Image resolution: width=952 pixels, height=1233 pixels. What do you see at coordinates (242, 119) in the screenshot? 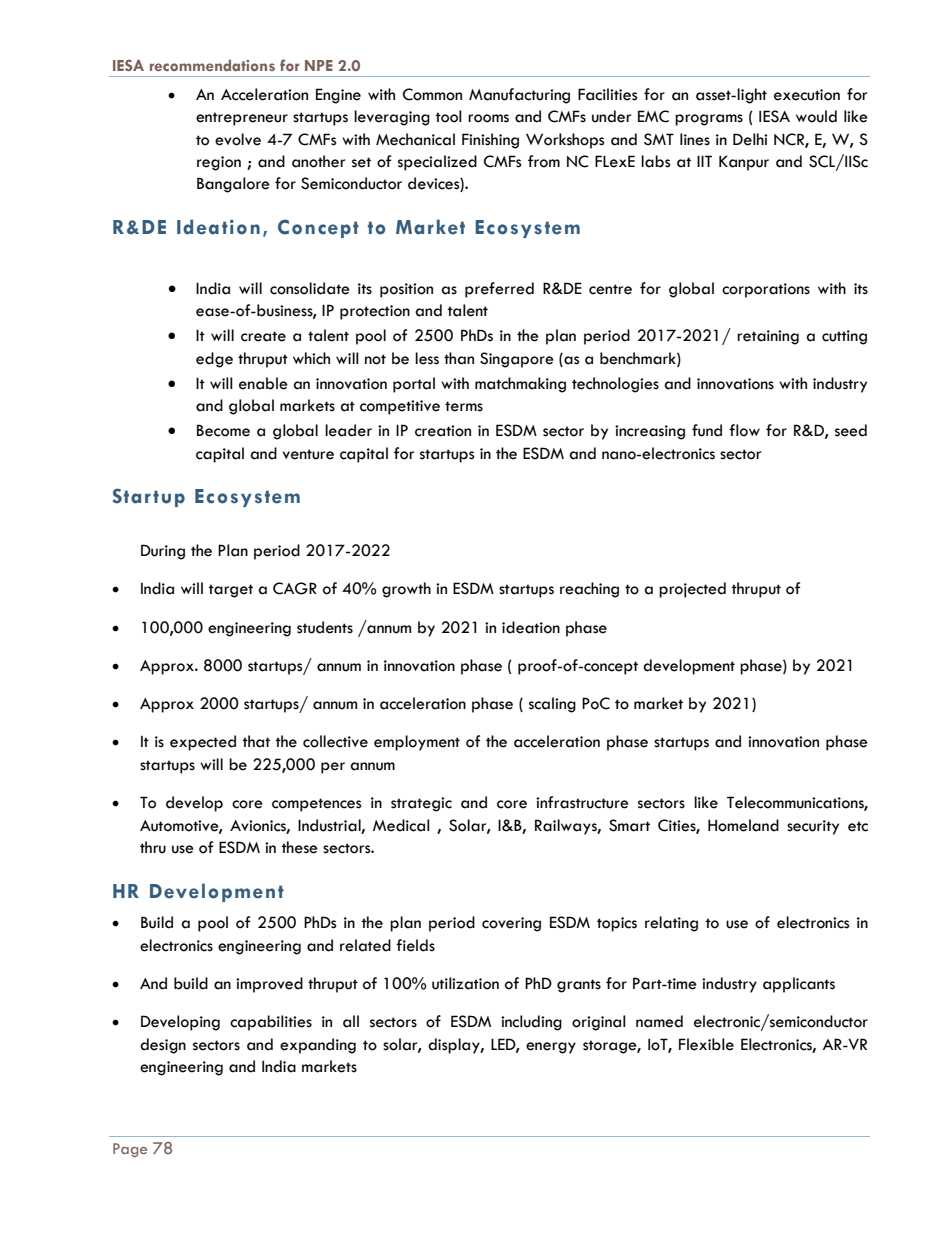
I see `entrepreneur` at bounding box center [242, 119].
